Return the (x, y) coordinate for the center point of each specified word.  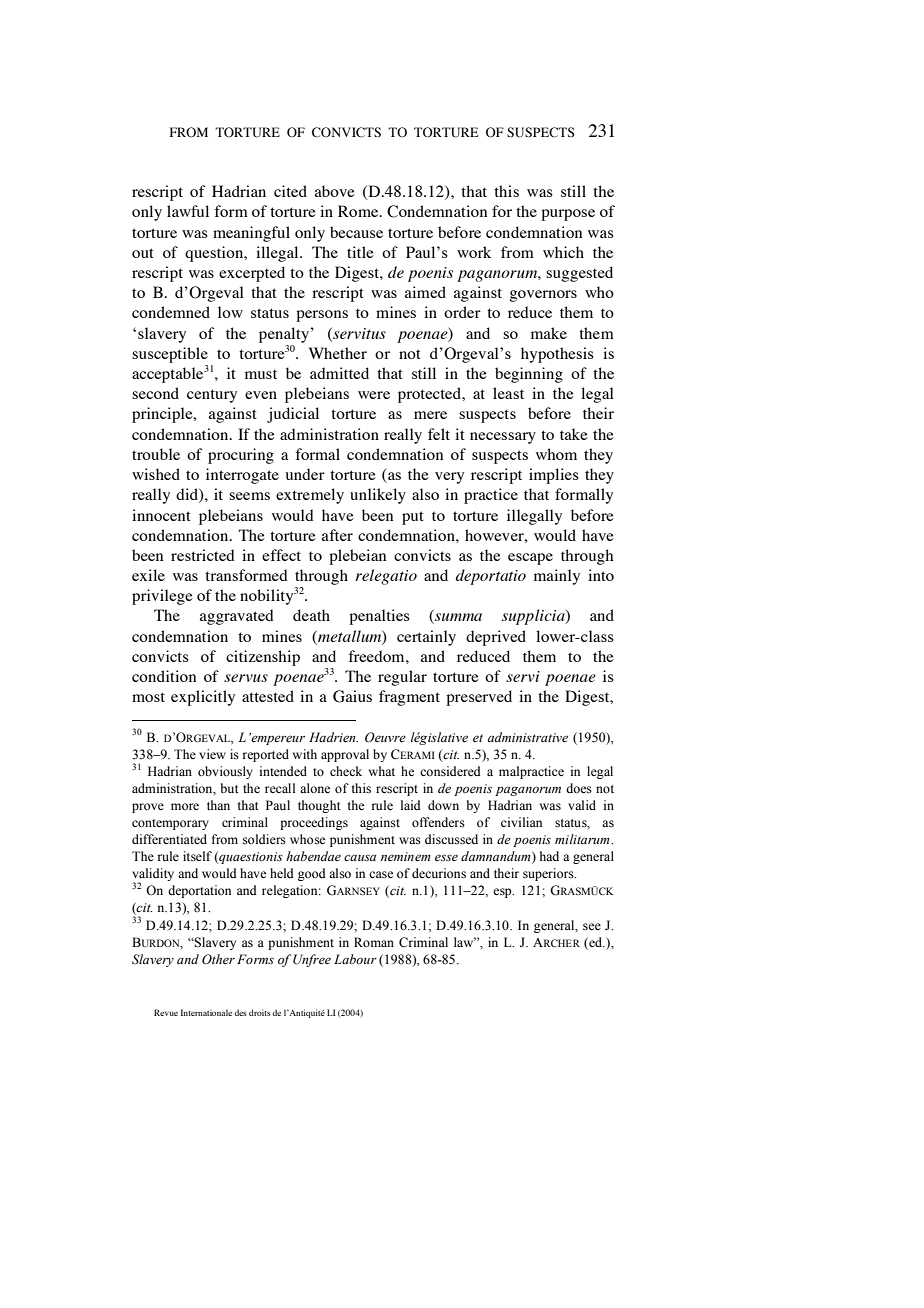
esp (503, 893)
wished (156, 474)
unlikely (378, 496)
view (212, 754)
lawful (188, 211)
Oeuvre (385, 737)
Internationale (206, 1012)
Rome (359, 211)
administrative (528, 737)
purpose (568, 215)
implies (554, 476)
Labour (355, 959)
